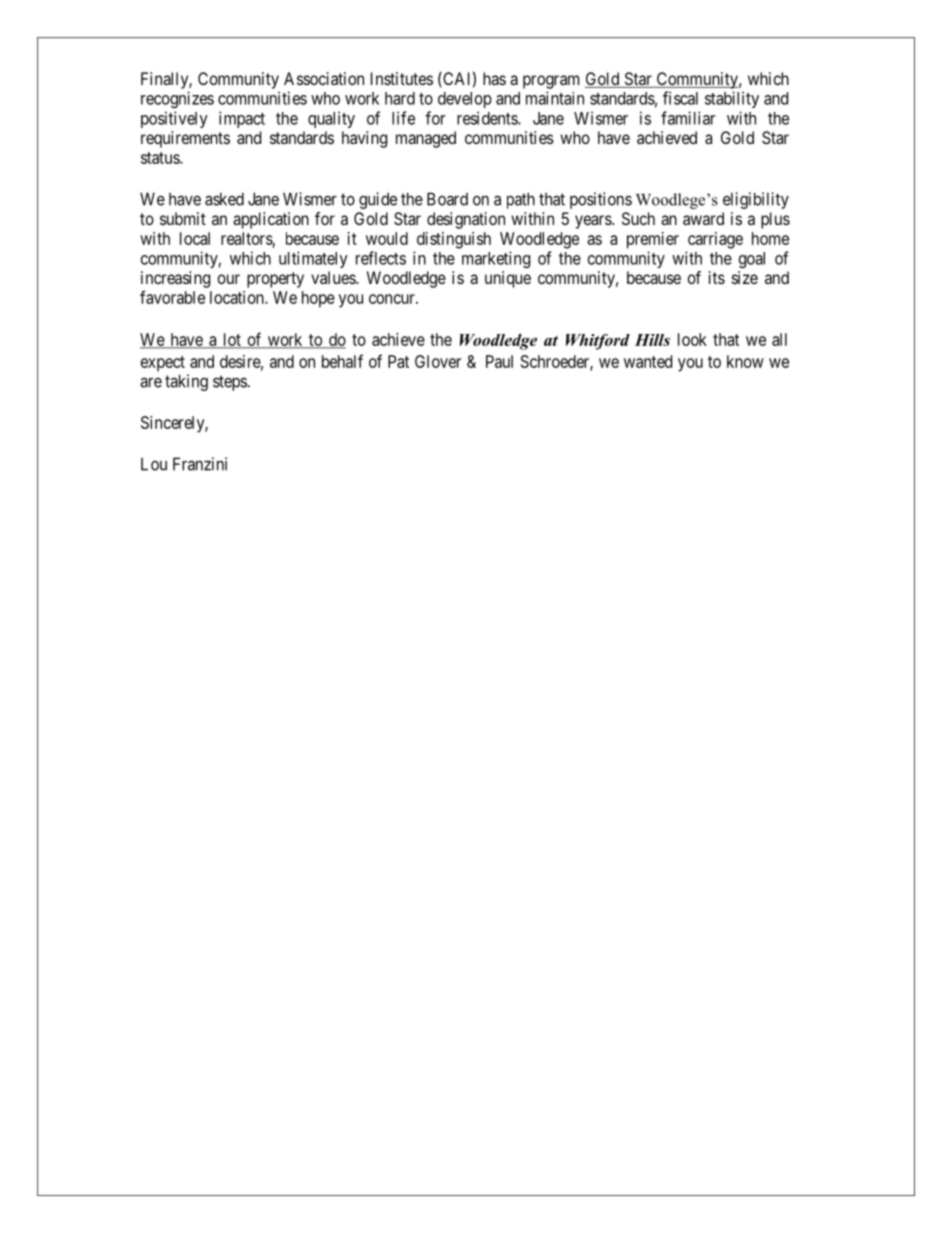 The image size is (952, 1233). I want to click on asked, so click(224, 199).
